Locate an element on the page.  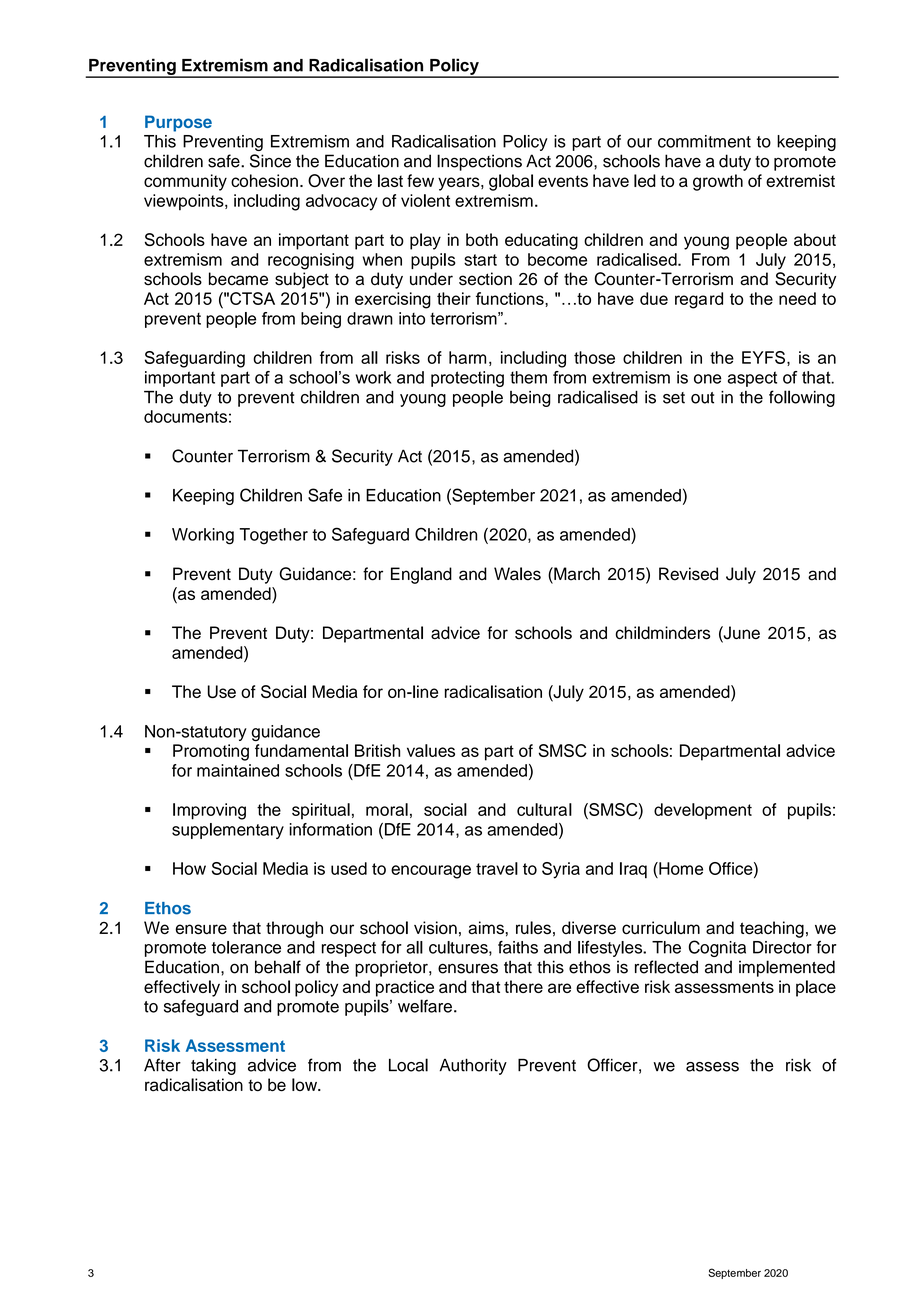
Together is located at coordinates (273, 536).
